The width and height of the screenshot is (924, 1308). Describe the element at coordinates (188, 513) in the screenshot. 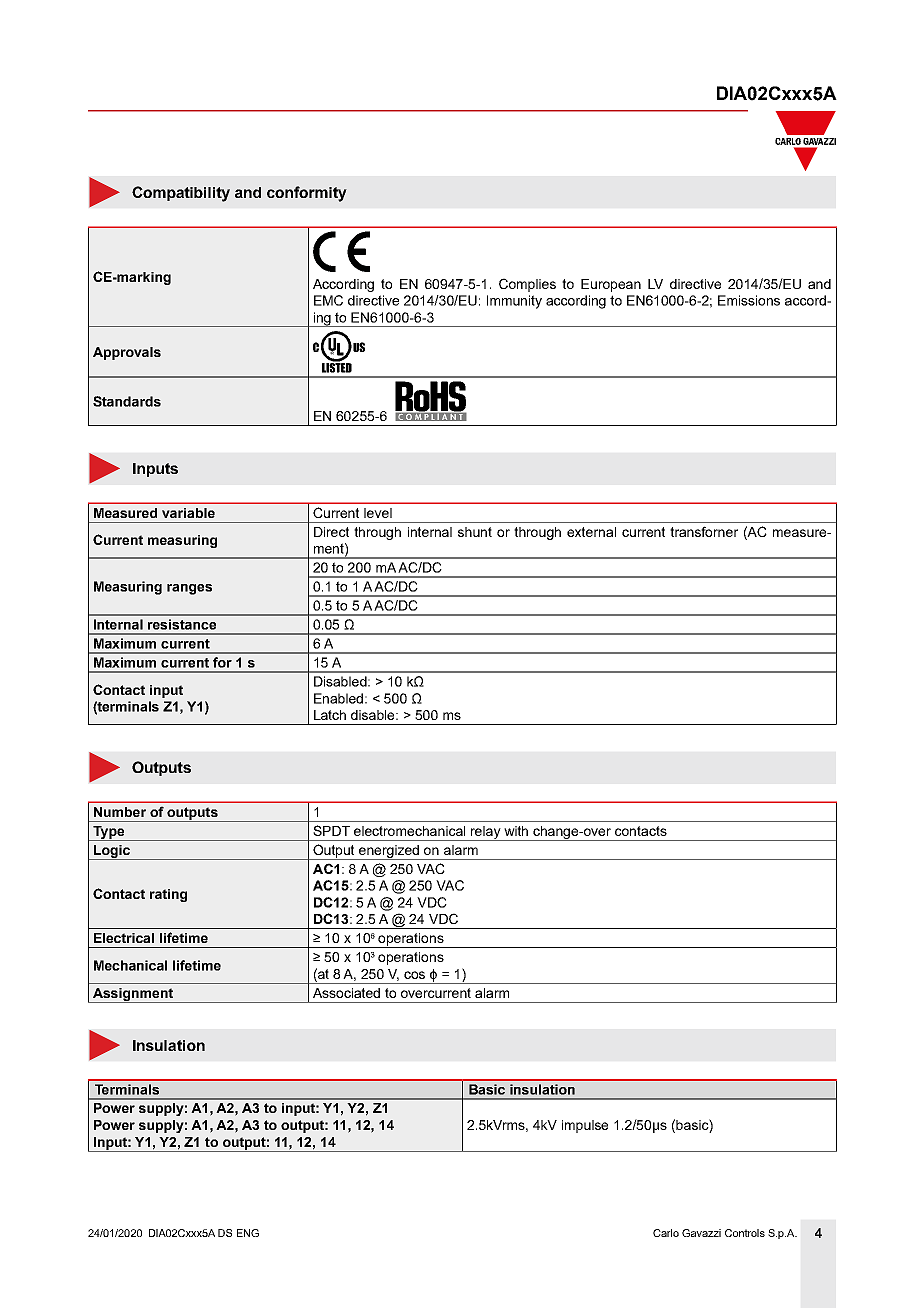

I see `variable` at that location.
